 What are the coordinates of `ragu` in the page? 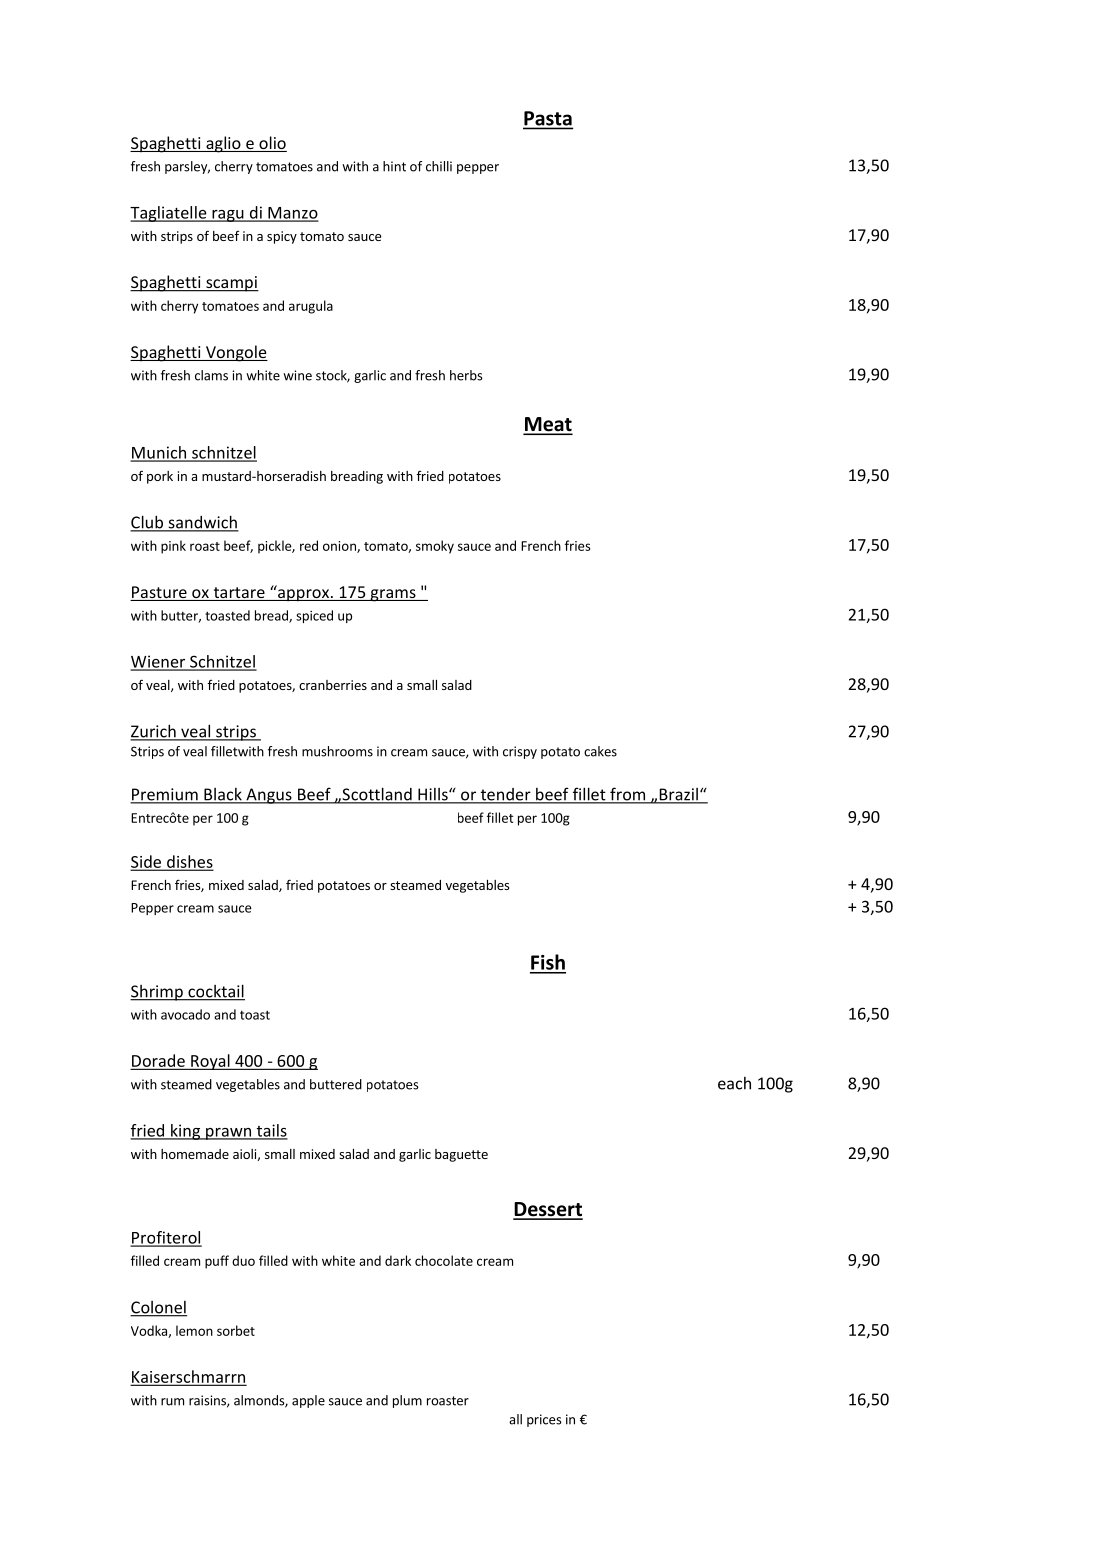 It's located at (228, 216).
